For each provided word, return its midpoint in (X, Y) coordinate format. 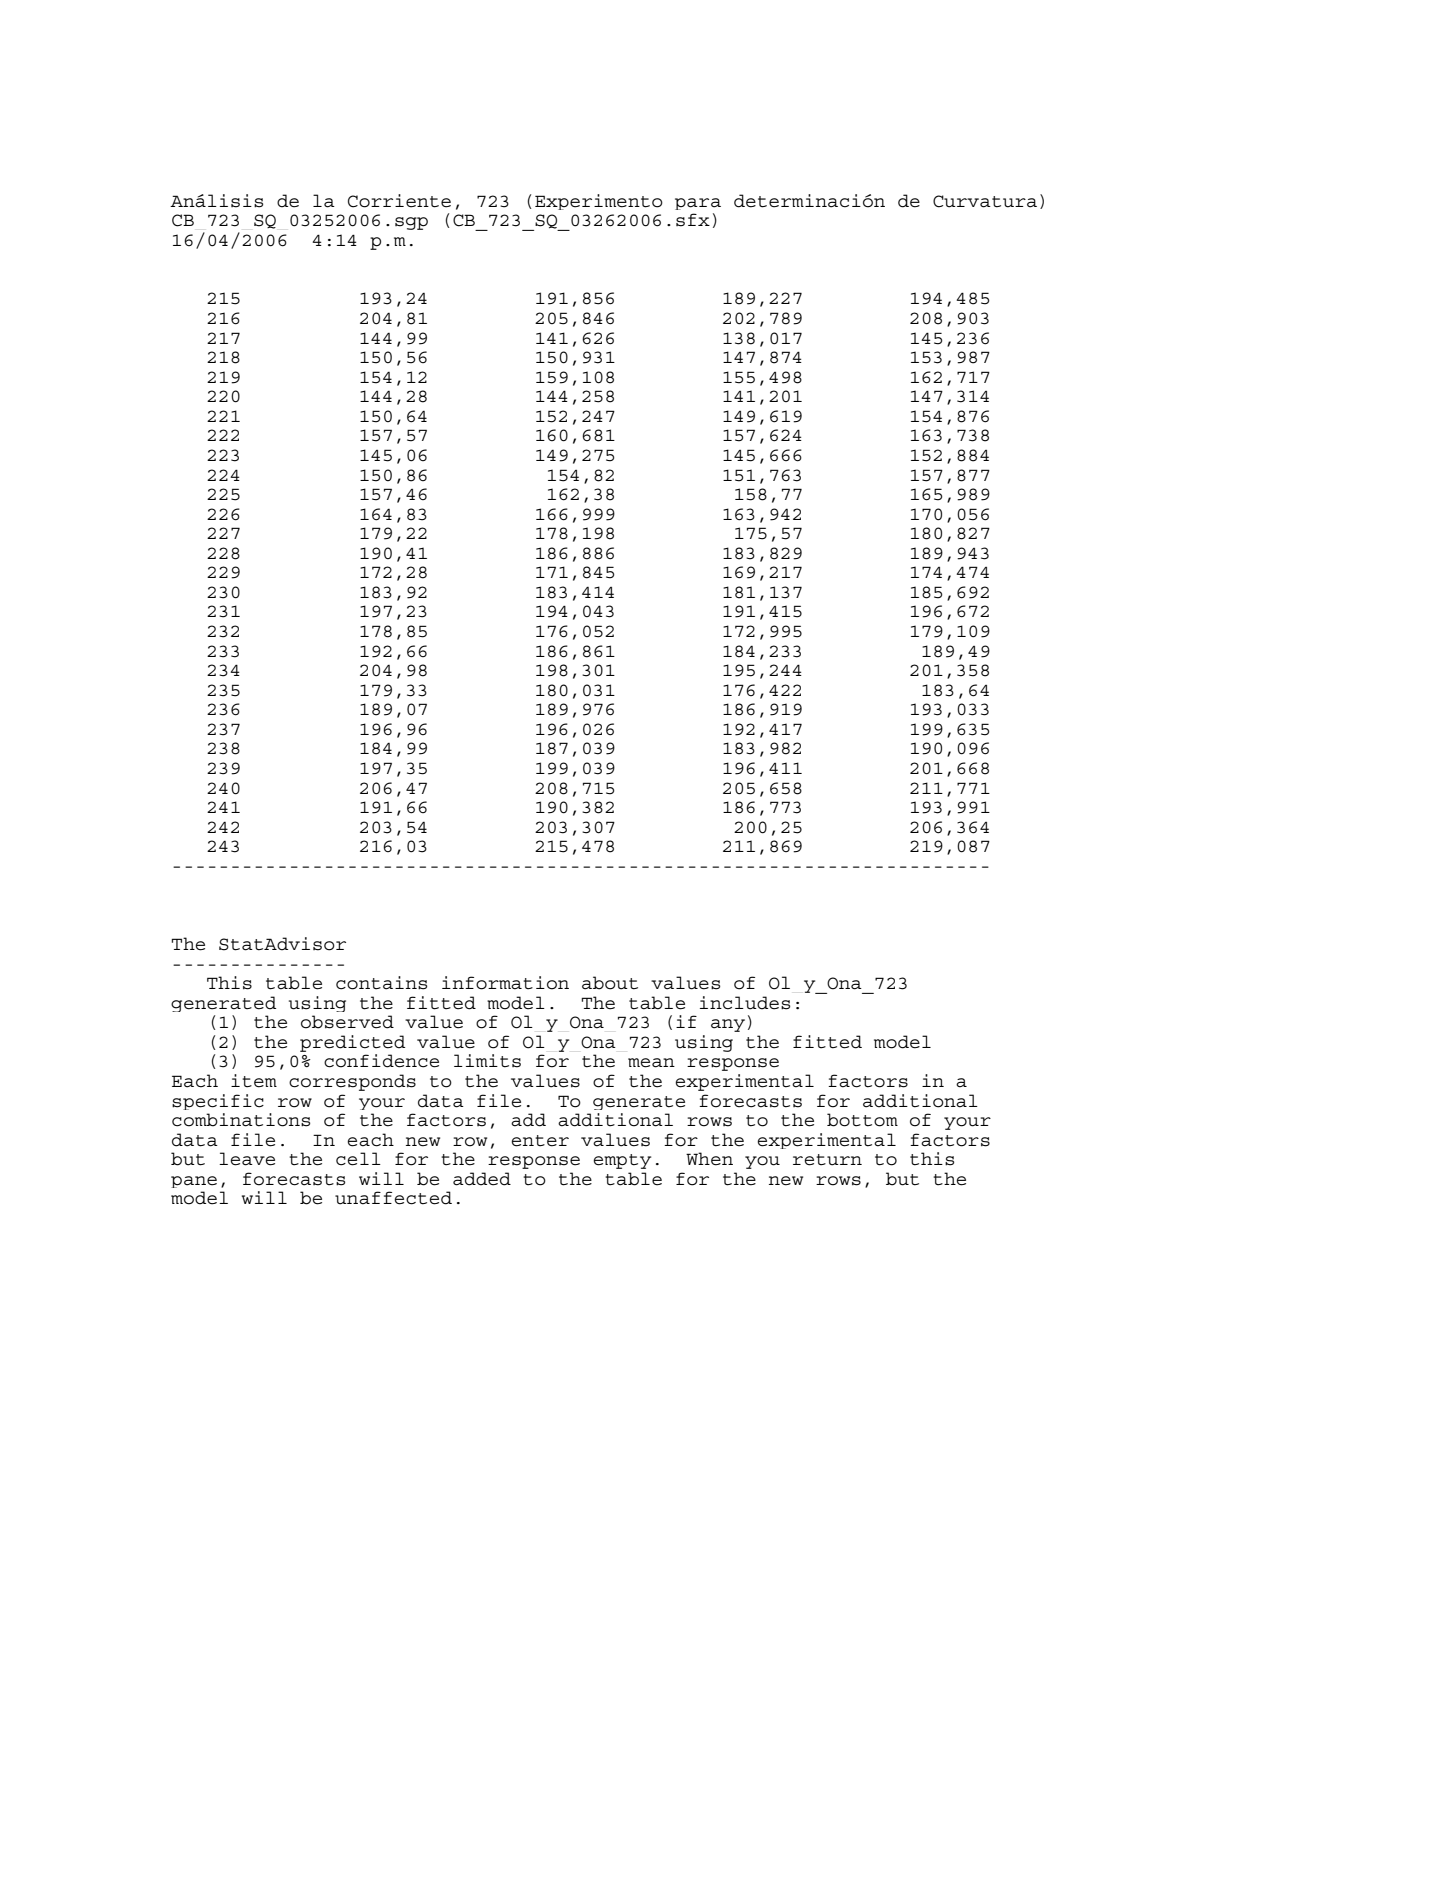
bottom (862, 1120)
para (698, 204)
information (505, 983)
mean (651, 1063)
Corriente (399, 201)
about (610, 983)
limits (487, 1061)
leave (247, 1159)
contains (381, 983)
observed (347, 1022)
